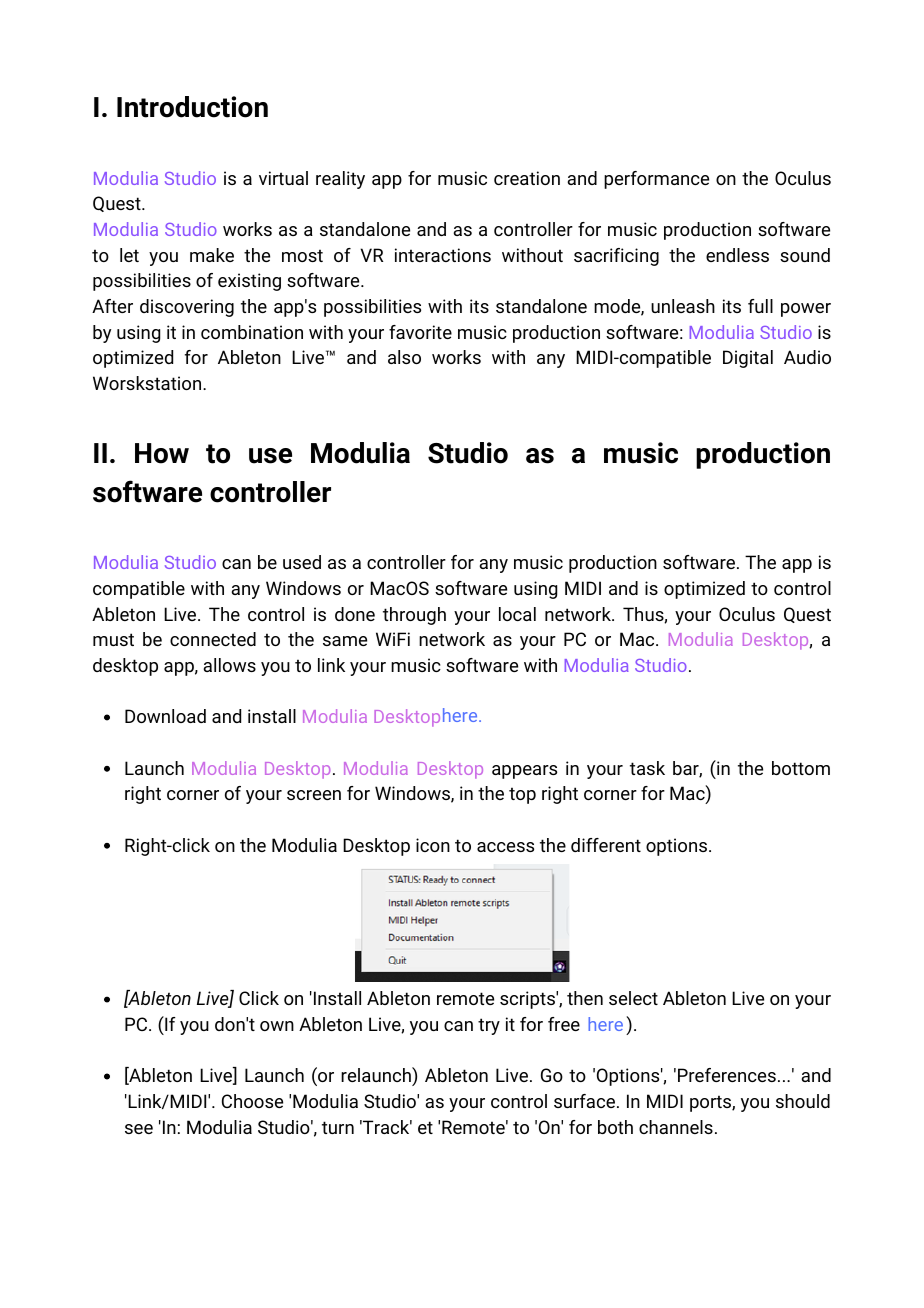 The width and height of the page is (924, 1308). What do you see at coordinates (414, 616) in the page?
I see `through` at bounding box center [414, 616].
